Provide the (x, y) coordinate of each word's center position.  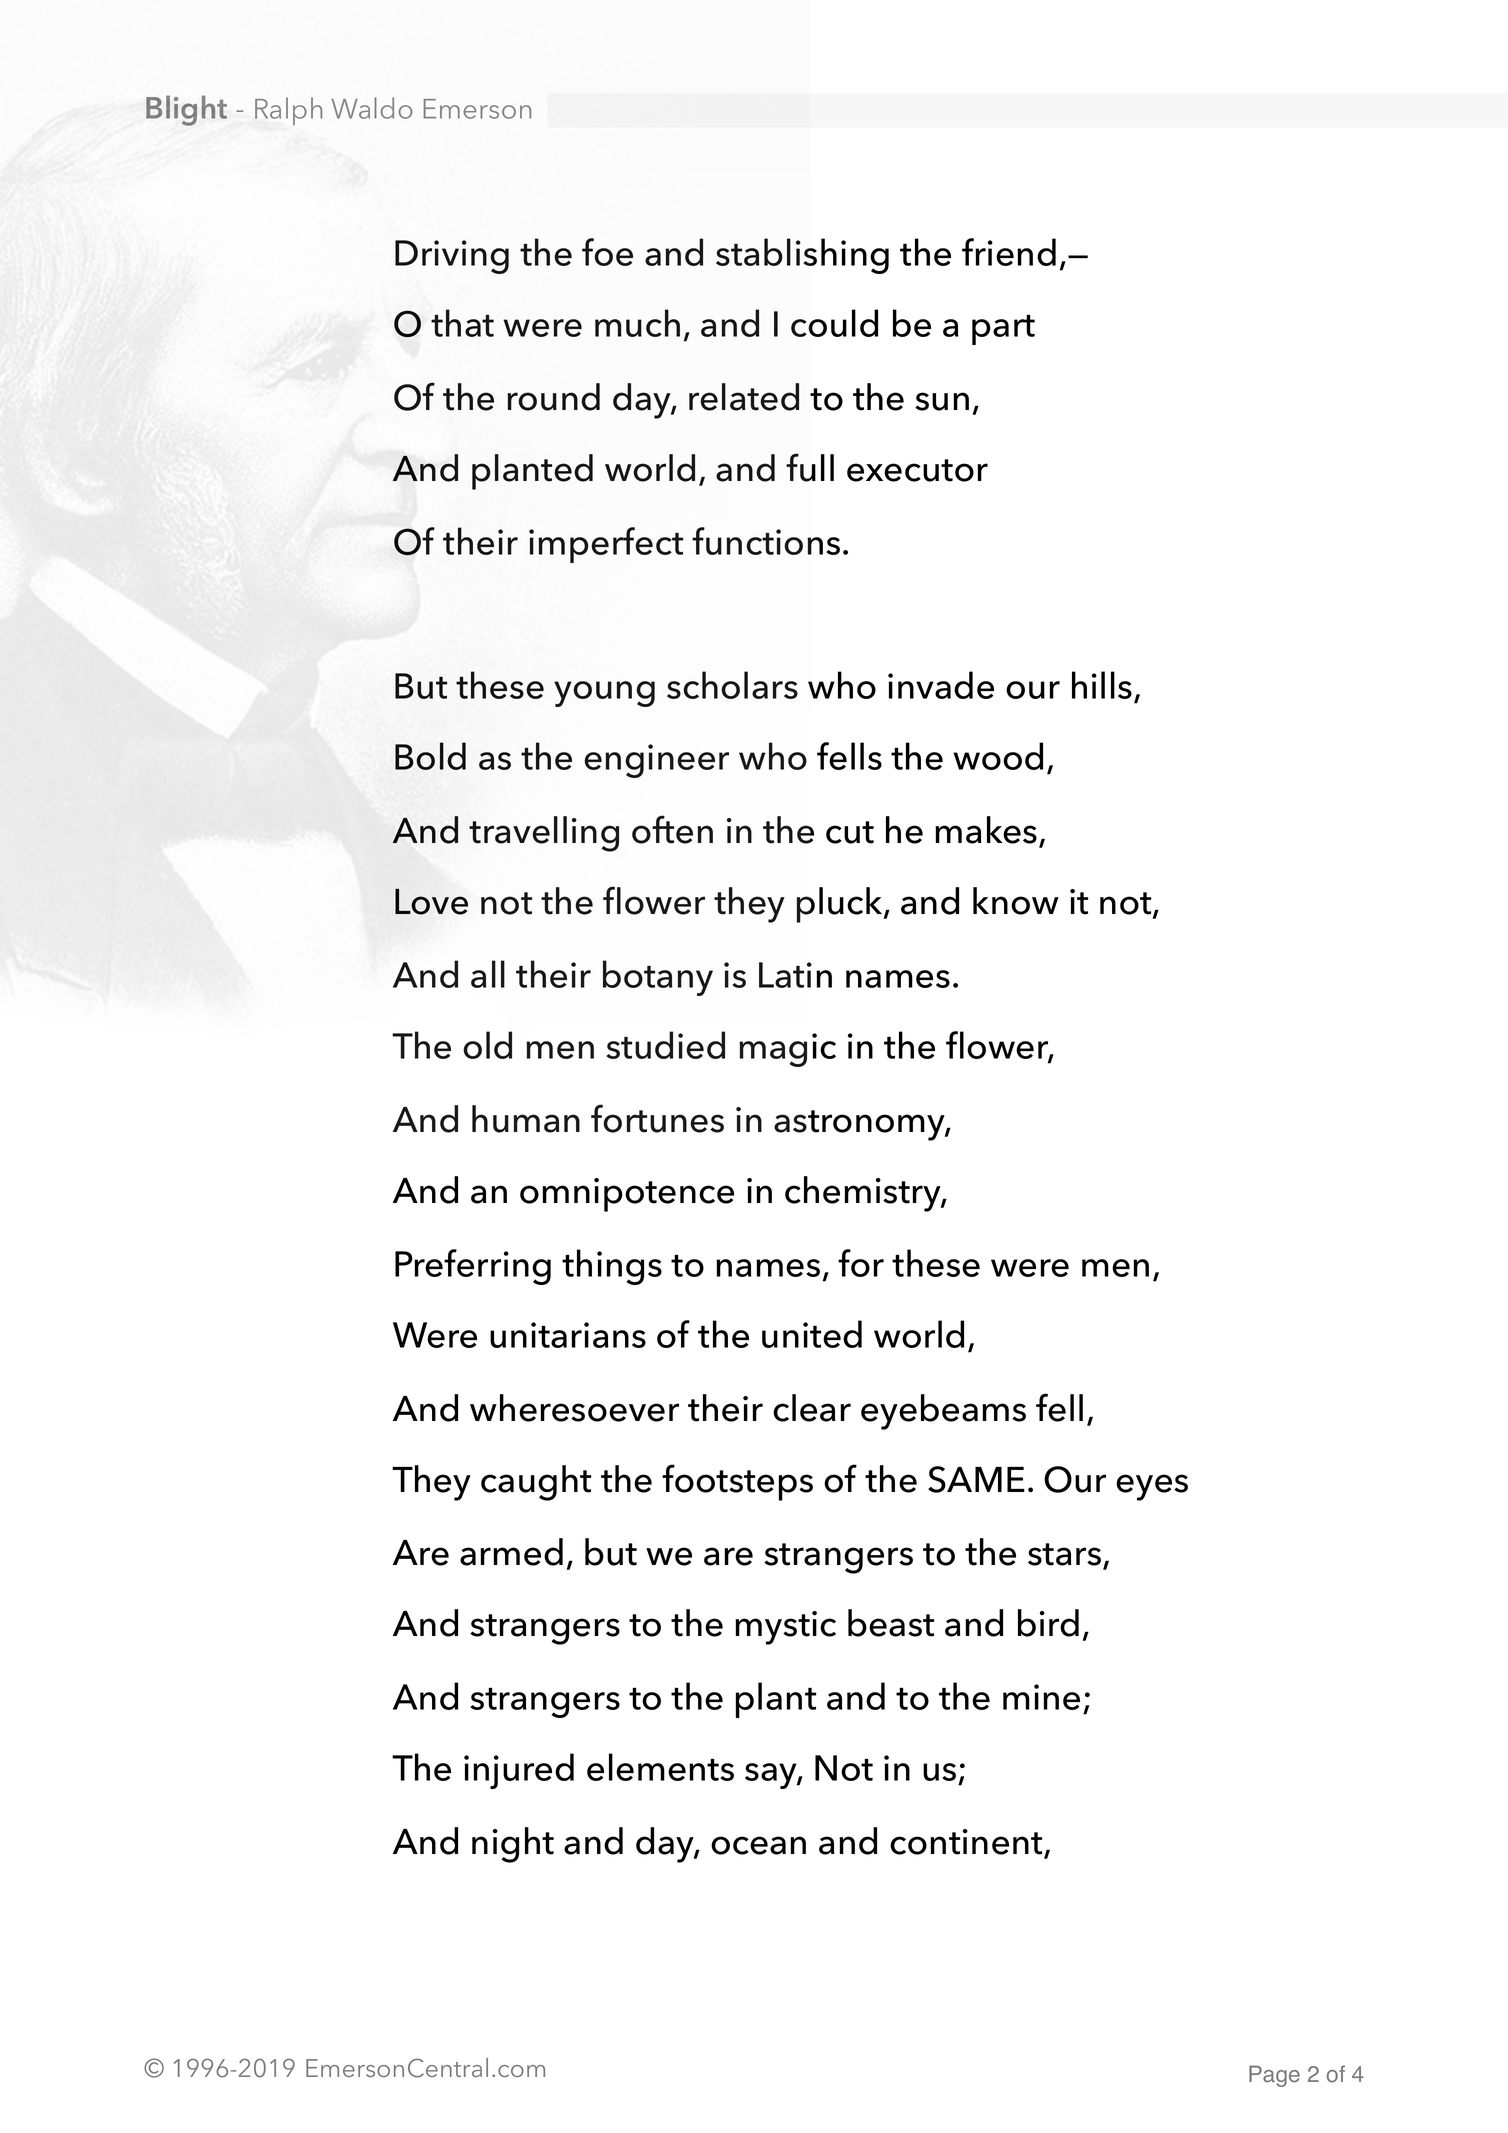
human (526, 1119)
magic (787, 1050)
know (1016, 901)
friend (1009, 252)
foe (607, 252)
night (513, 1845)
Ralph (288, 111)
